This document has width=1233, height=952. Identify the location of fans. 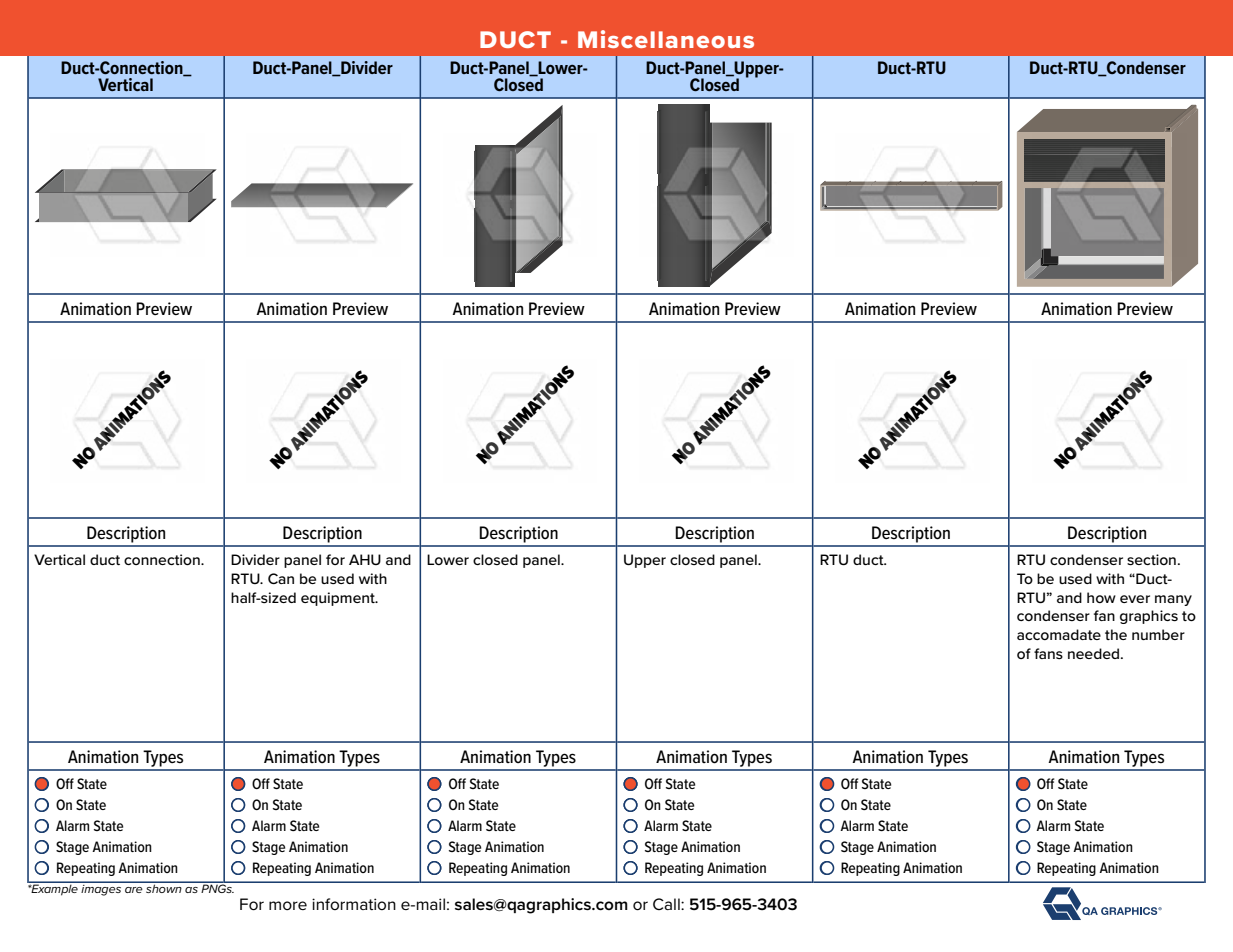
(1048, 653).
